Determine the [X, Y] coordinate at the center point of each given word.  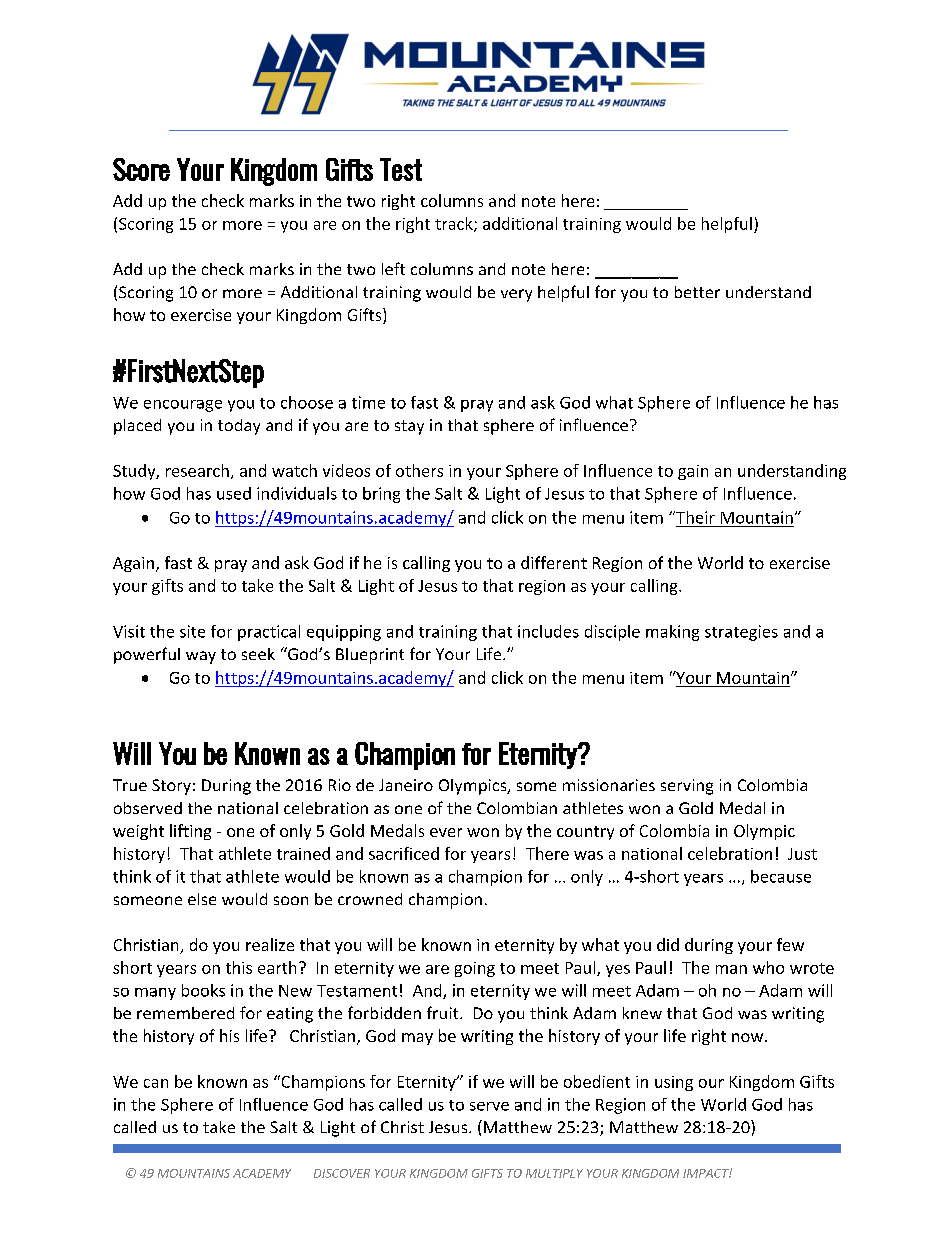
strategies [741, 633]
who [768, 967]
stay [409, 427]
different [554, 562]
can [156, 1083]
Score [141, 169]
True [130, 785]
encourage [183, 406]
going [475, 969]
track [455, 224]
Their [694, 517]
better [697, 292]
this [239, 967]
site [192, 631]
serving [687, 787]
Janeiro [406, 785]
